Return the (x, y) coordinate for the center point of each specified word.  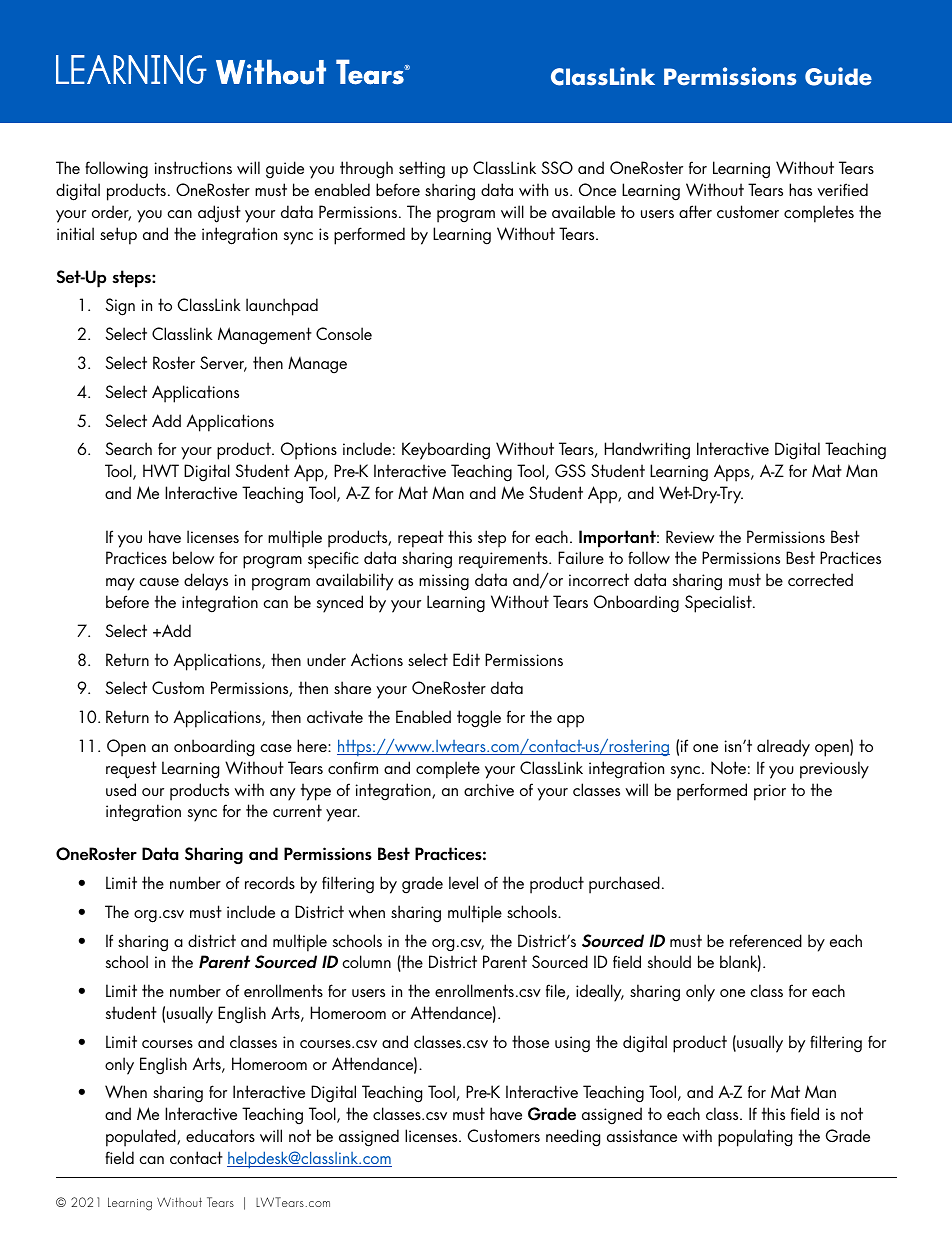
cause (159, 582)
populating (755, 1138)
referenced (766, 940)
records (270, 882)
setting (422, 170)
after (695, 211)
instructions (193, 167)
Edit (466, 659)
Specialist (719, 604)
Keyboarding (446, 451)
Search (129, 448)
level (463, 882)
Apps (733, 473)
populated (142, 1138)
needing (573, 1138)
